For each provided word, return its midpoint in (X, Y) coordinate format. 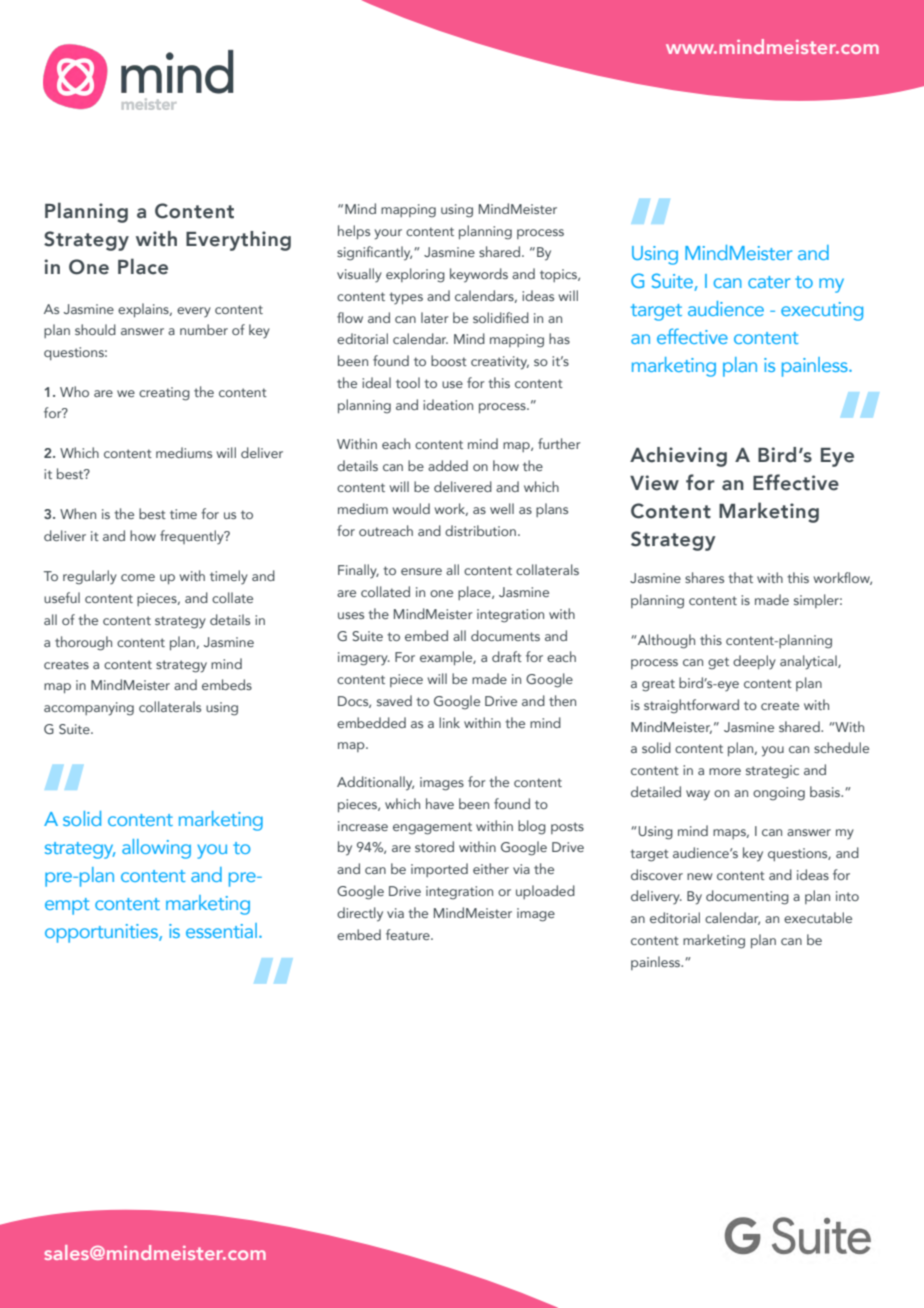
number (204, 329)
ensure (421, 571)
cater (769, 282)
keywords (479, 275)
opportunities (102, 933)
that (740, 577)
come (138, 577)
